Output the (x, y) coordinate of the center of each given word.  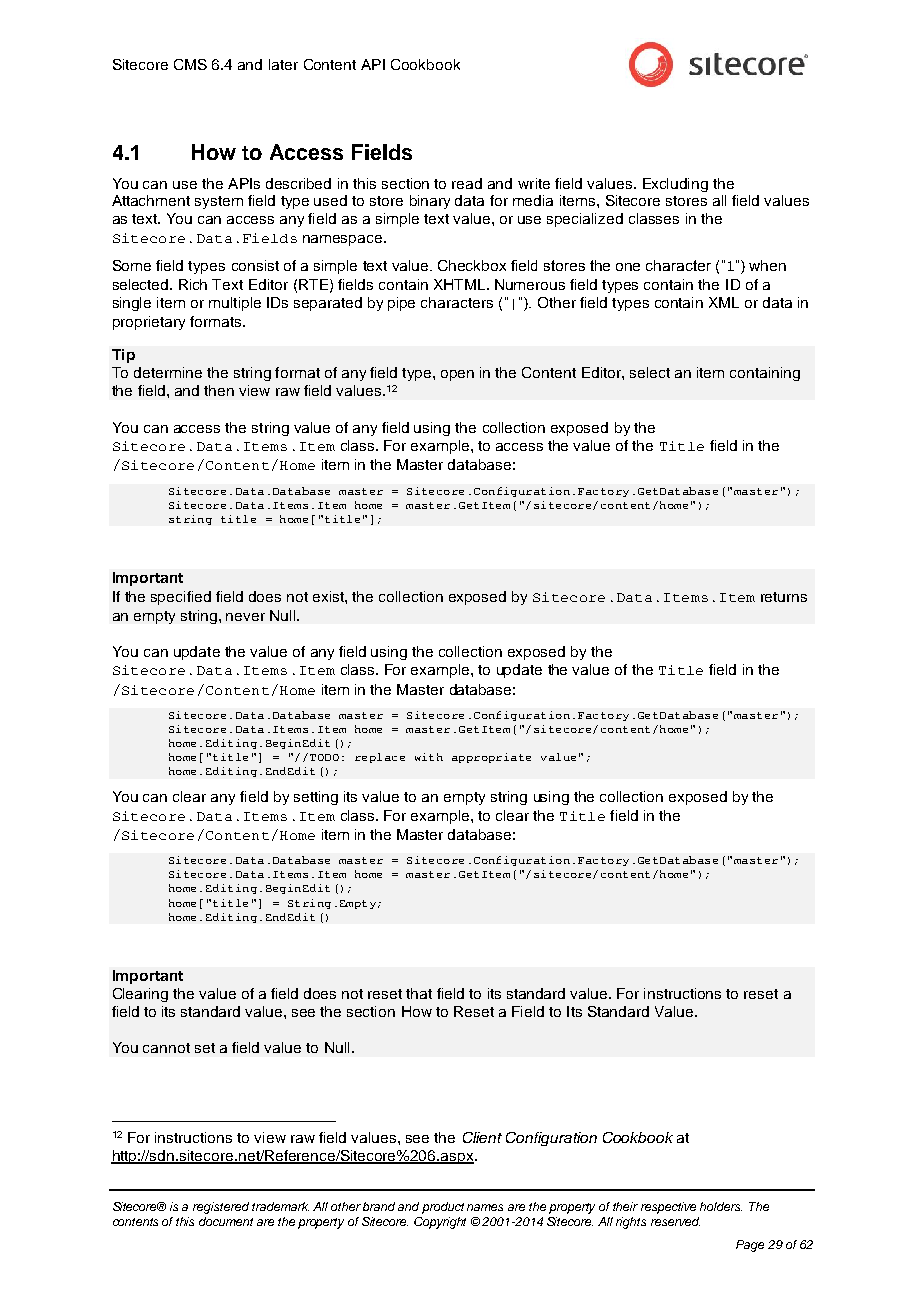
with (429, 757)
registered (221, 1208)
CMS (190, 64)
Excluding (675, 185)
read (467, 183)
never (245, 617)
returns (784, 597)
